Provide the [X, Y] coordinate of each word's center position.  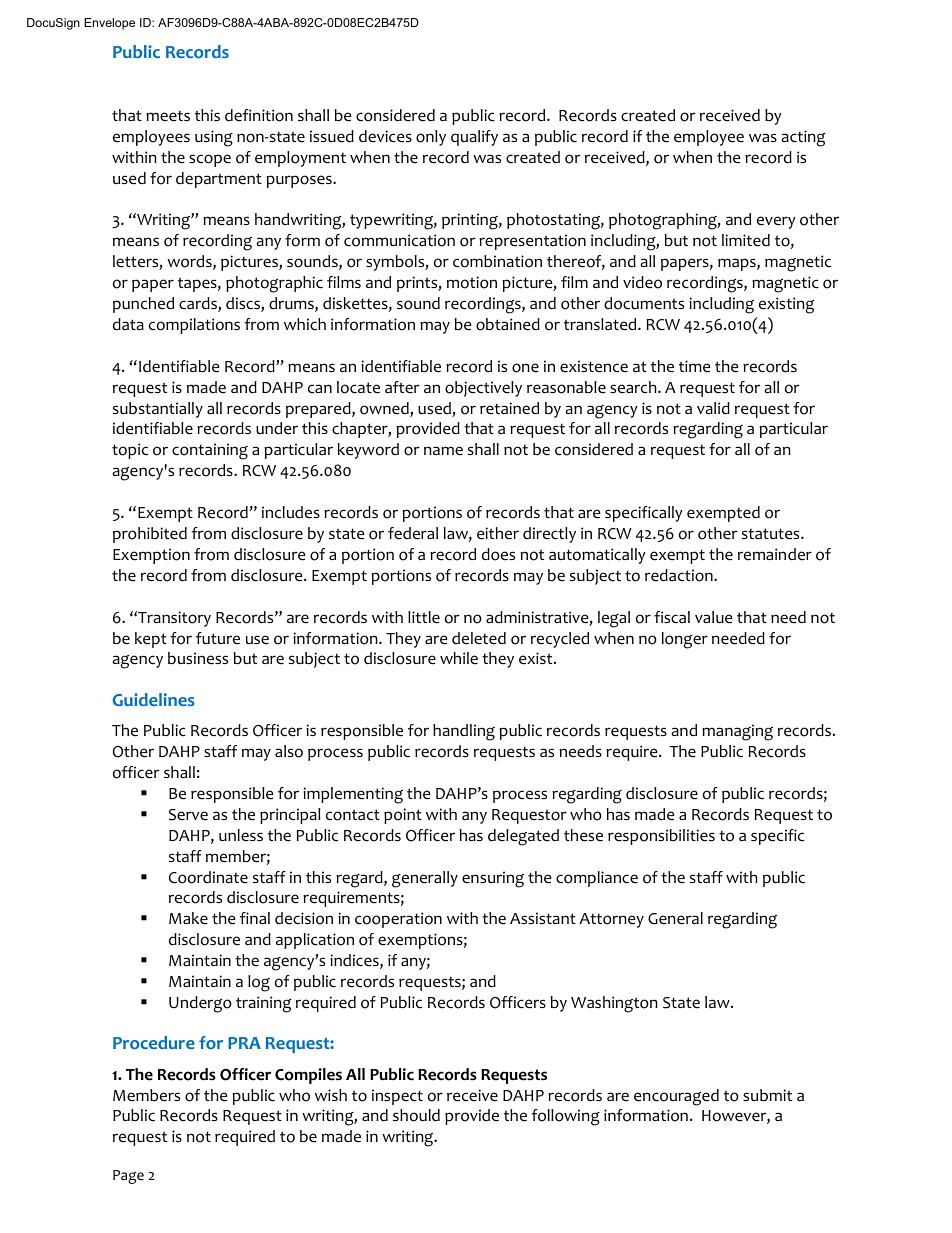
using [214, 138]
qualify [474, 138]
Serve [188, 815]
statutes [772, 534]
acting [803, 138]
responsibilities [661, 837]
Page [128, 1177]
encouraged [676, 1097]
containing [210, 451]
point [403, 816]
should [416, 1115]
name [443, 451]
